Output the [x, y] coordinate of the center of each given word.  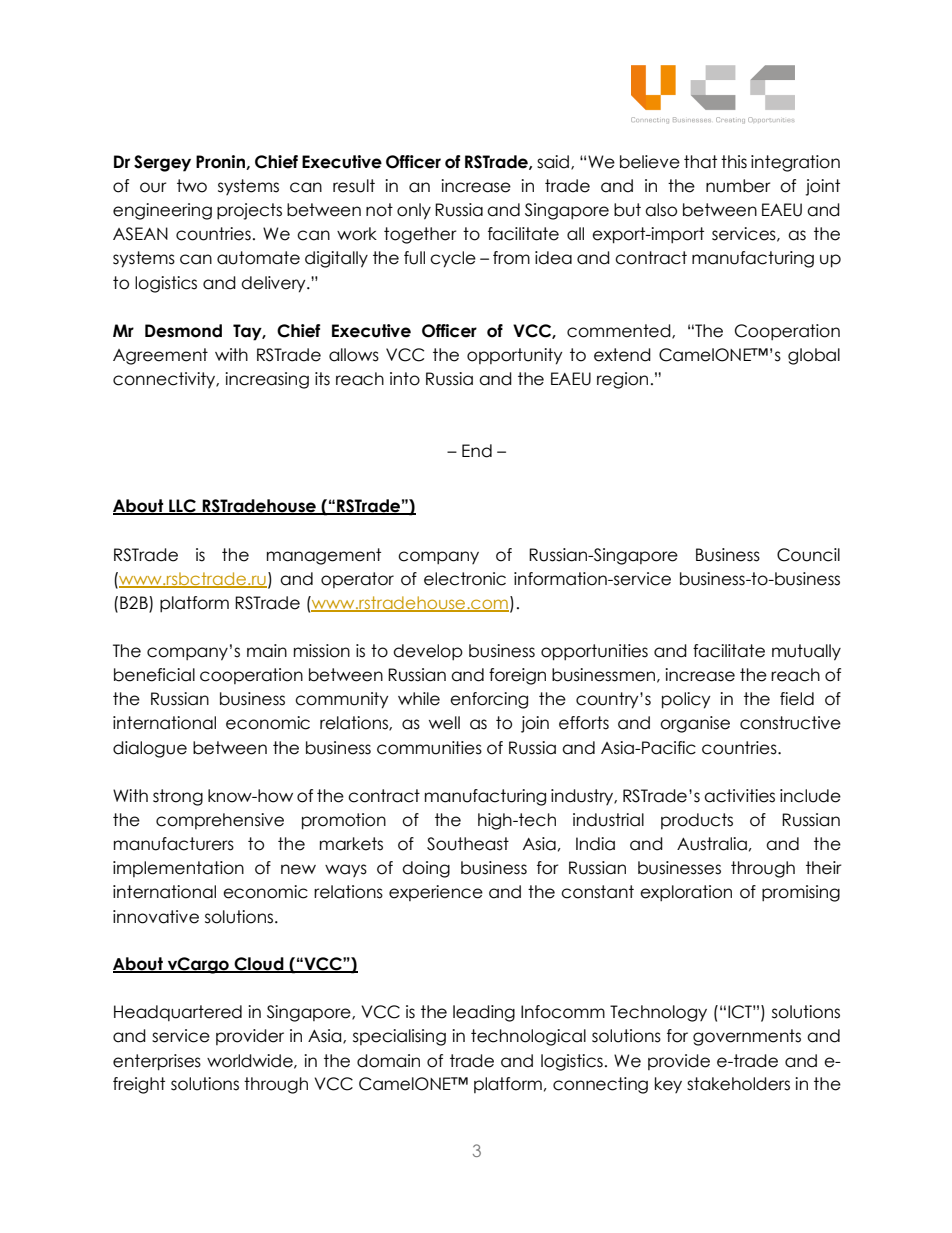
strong [178, 797]
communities [429, 748]
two [192, 186]
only [414, 211]
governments [747, 1037]
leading [484, 1013]
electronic [465, 579]
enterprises [157, 1062]
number [738, 186]
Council [808, 555]
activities [739, 796]
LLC [182, 507]
